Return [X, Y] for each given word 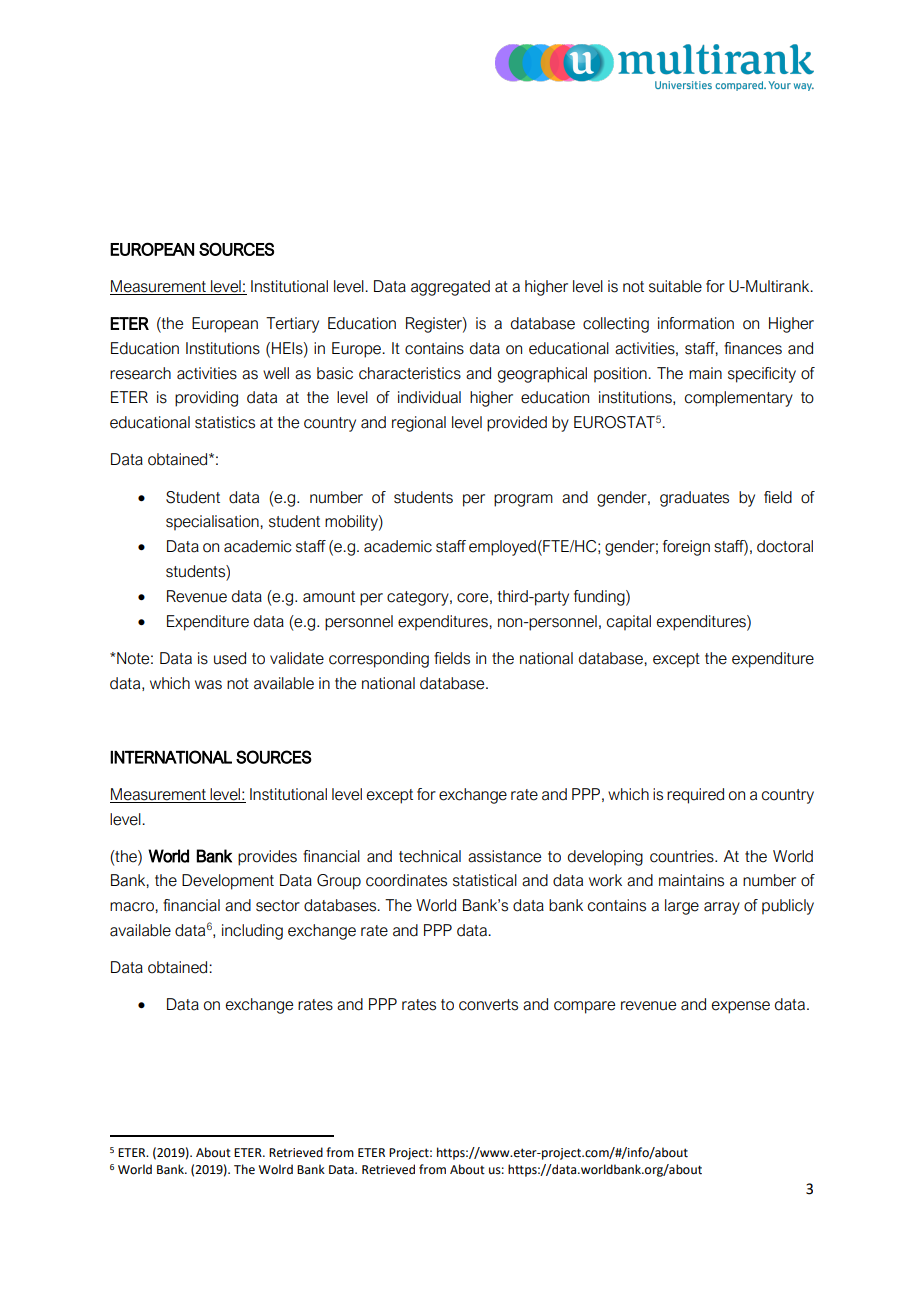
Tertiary [292, 325]
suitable [675, 286]
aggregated [450, 288]
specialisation [213, 523]
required [695, 796]
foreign [686, 548]
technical [430, 856]
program [523, 500]
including [252, 932]
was [208, 685]
